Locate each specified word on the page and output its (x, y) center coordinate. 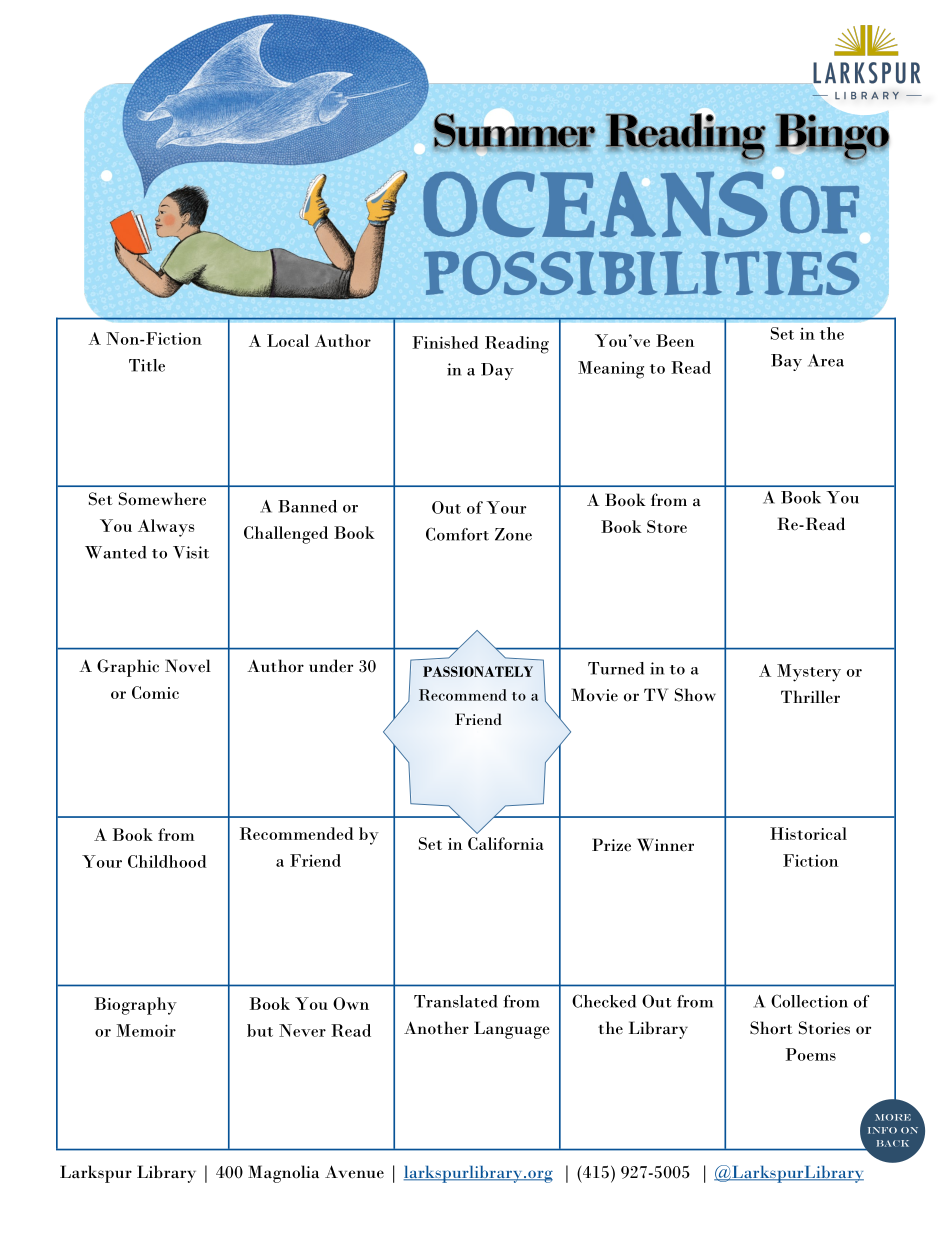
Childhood (167, 861)
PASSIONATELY (478, 671)
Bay (786, 362)
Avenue (354, 1172)
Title (147, 365)
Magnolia (283, 1174)
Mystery (809, 673)
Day (497, 371)
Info (882, 1130)
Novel (188, 665)
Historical (808, 833)
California (506, 843)
